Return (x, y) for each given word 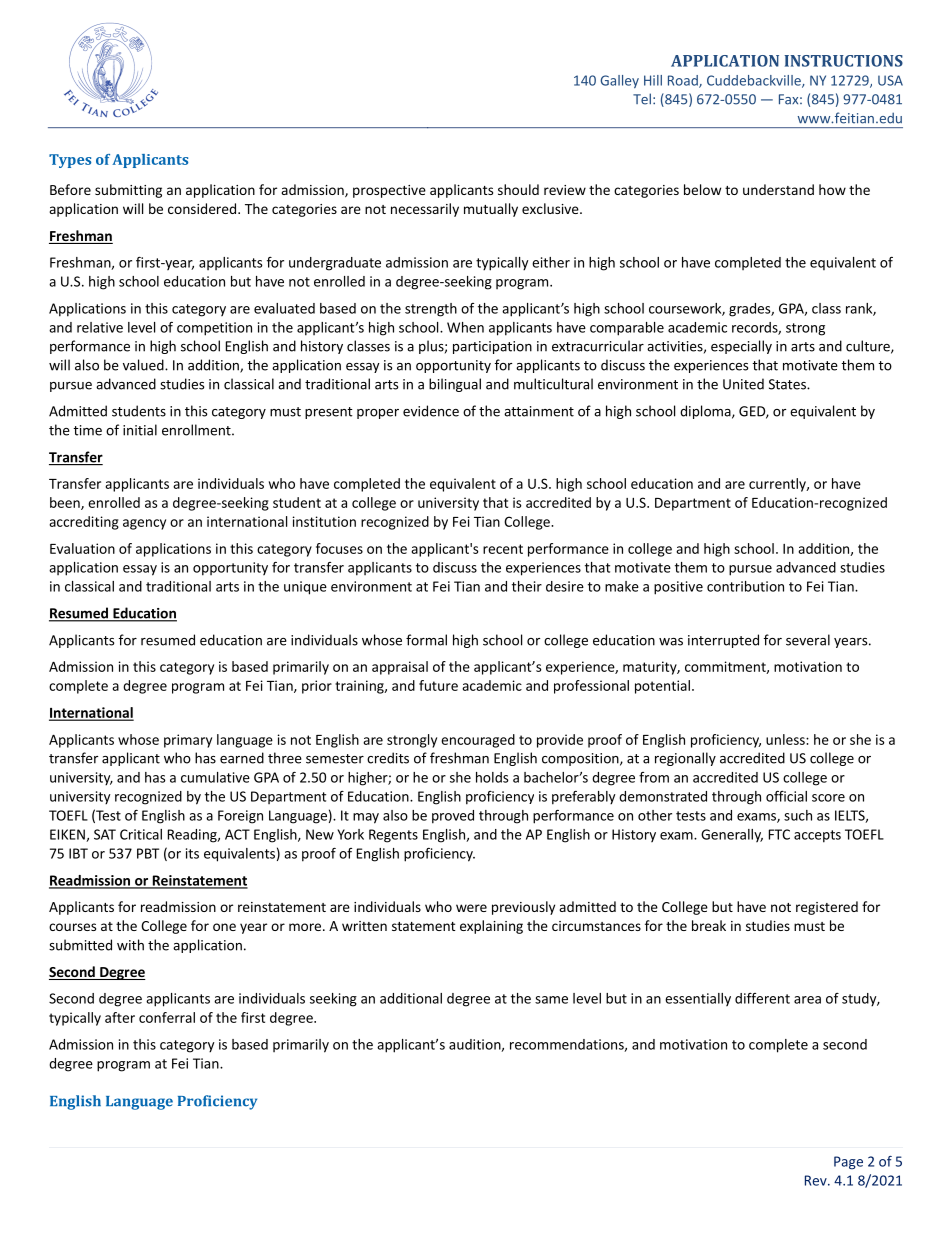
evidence (431, 411)
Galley (619, 81)
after (120, 1017)
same (551, 1000)
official (786, 796)
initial (140, 430)
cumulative (215, 777)
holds (492, 777)
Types (70, 161)
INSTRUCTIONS (843, 61)
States (788, 384)
